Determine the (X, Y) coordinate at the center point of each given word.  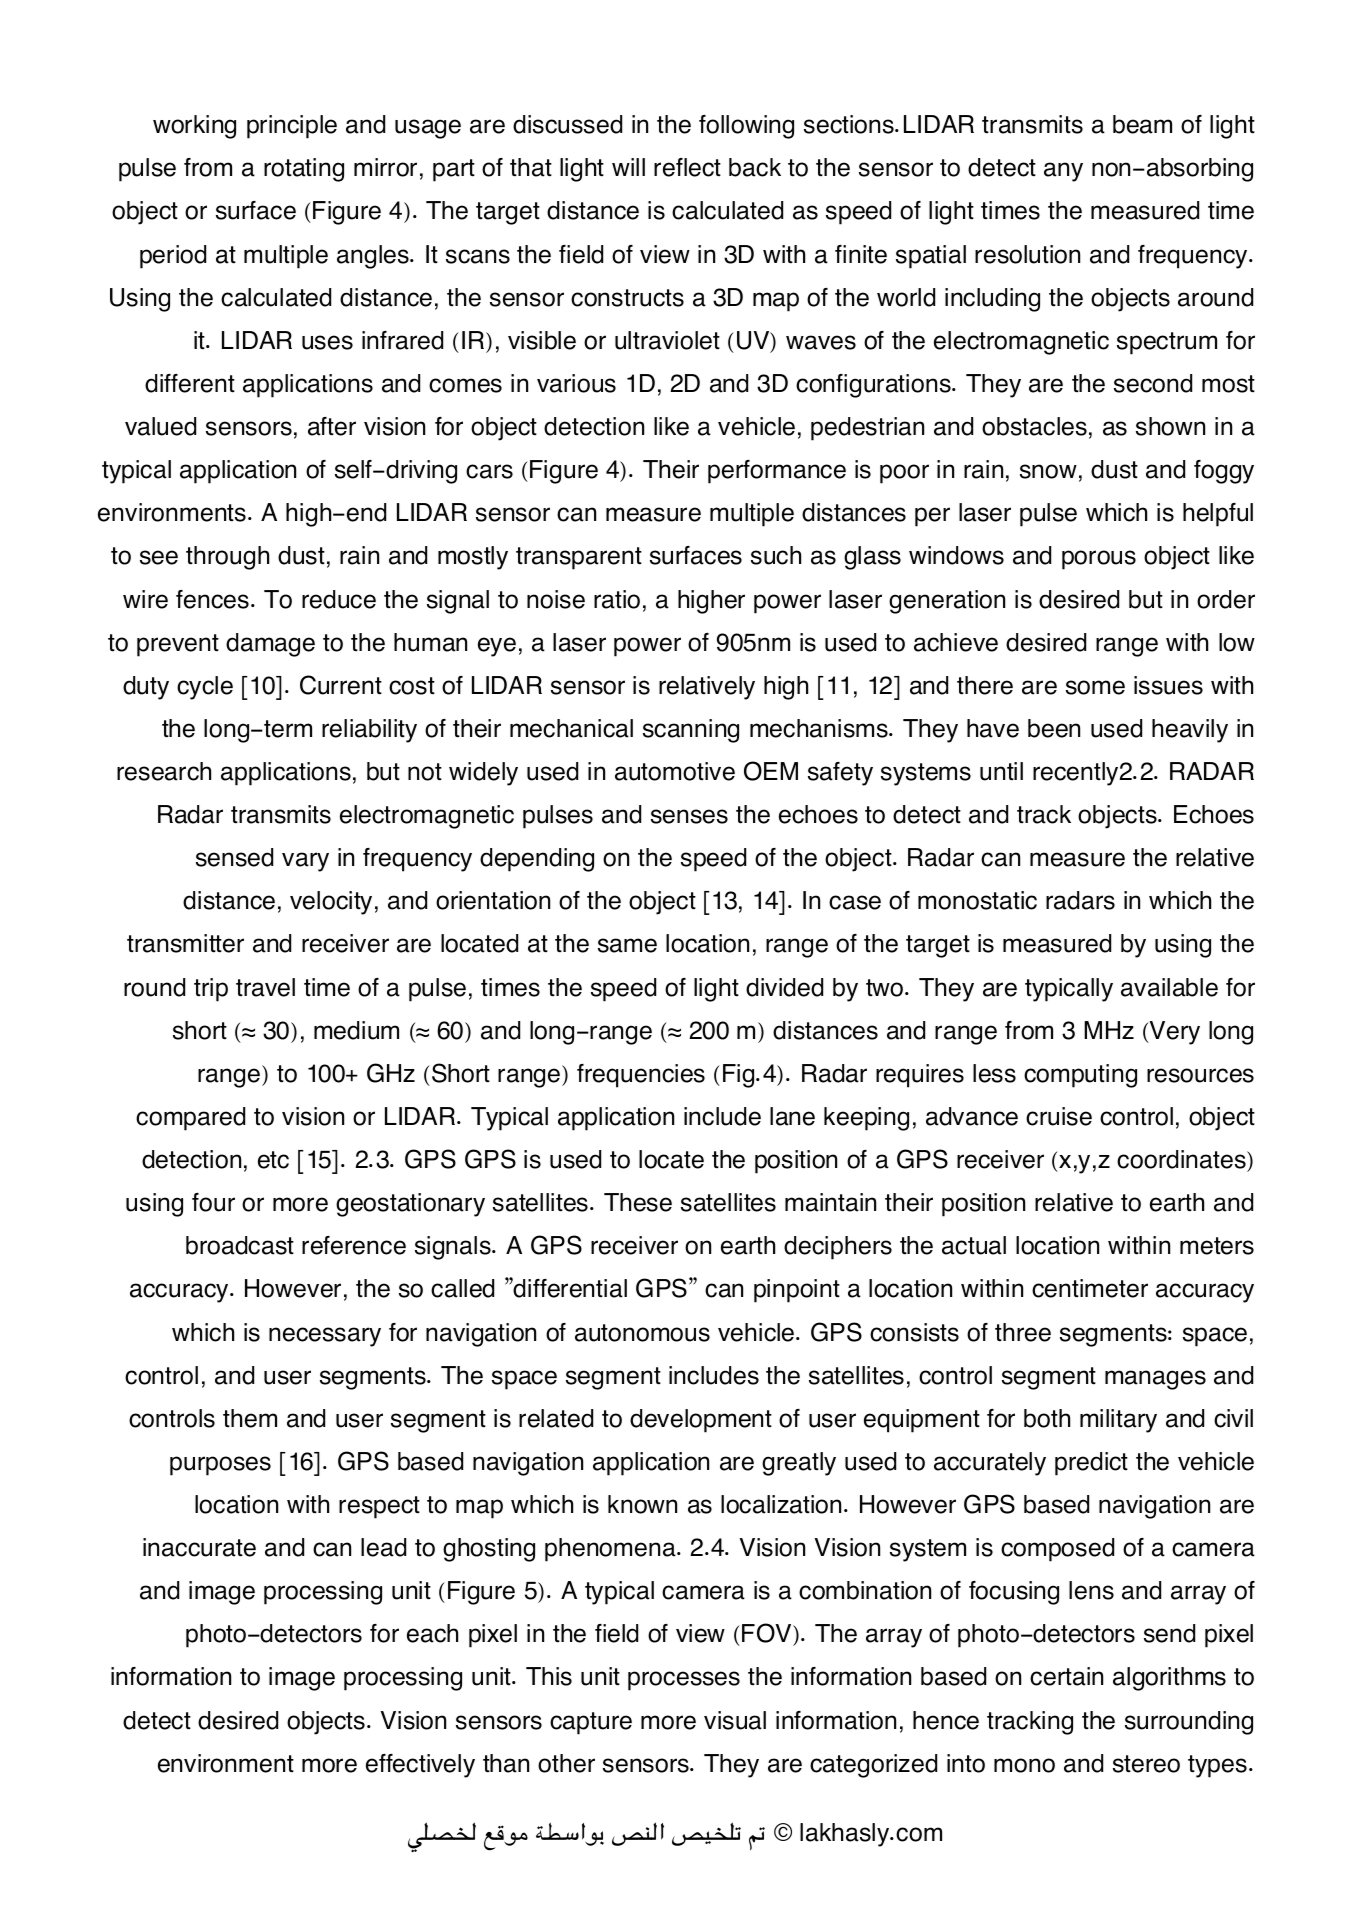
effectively (420, 1766)
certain (1066, 1676)
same (627, 945)
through (227, 558)
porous (1099, 560)
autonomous (642, 1333)
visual (735, 1720)
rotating (304, 170)
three (1023, 1332)
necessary (325, 1337)
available (1169, 987)
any (1063, 172)
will (628, 167)
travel (265, 987)
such (776, 555)
